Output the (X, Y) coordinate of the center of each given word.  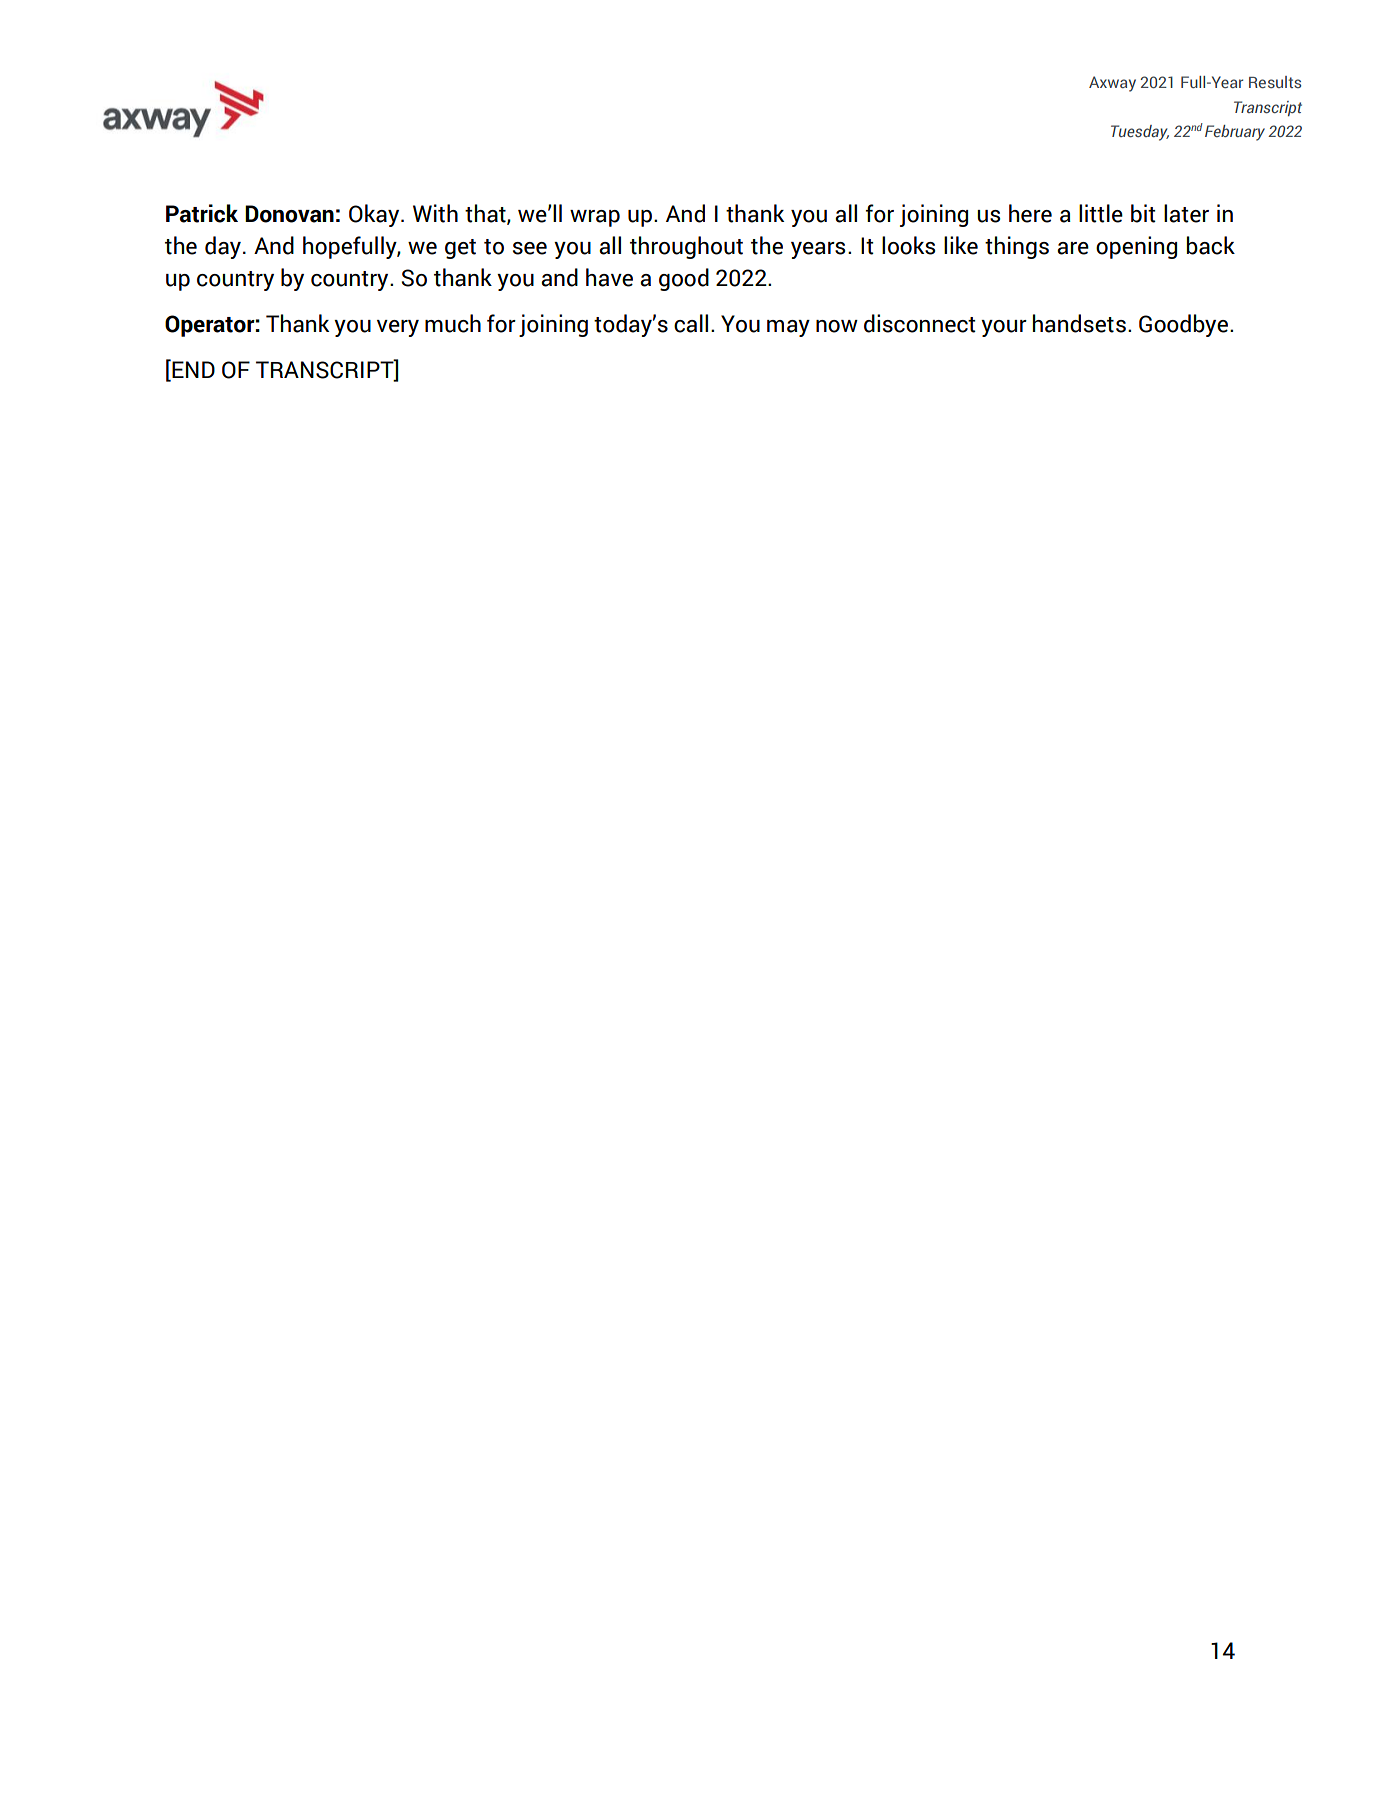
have (609, 277)
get (460, 249)
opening (1136, 247)
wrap (595, 218)
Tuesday (1140, 133)
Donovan (289, 214)
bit (1143, 213)
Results (1275, 82)
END (192, 368)
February (1235, 133)
